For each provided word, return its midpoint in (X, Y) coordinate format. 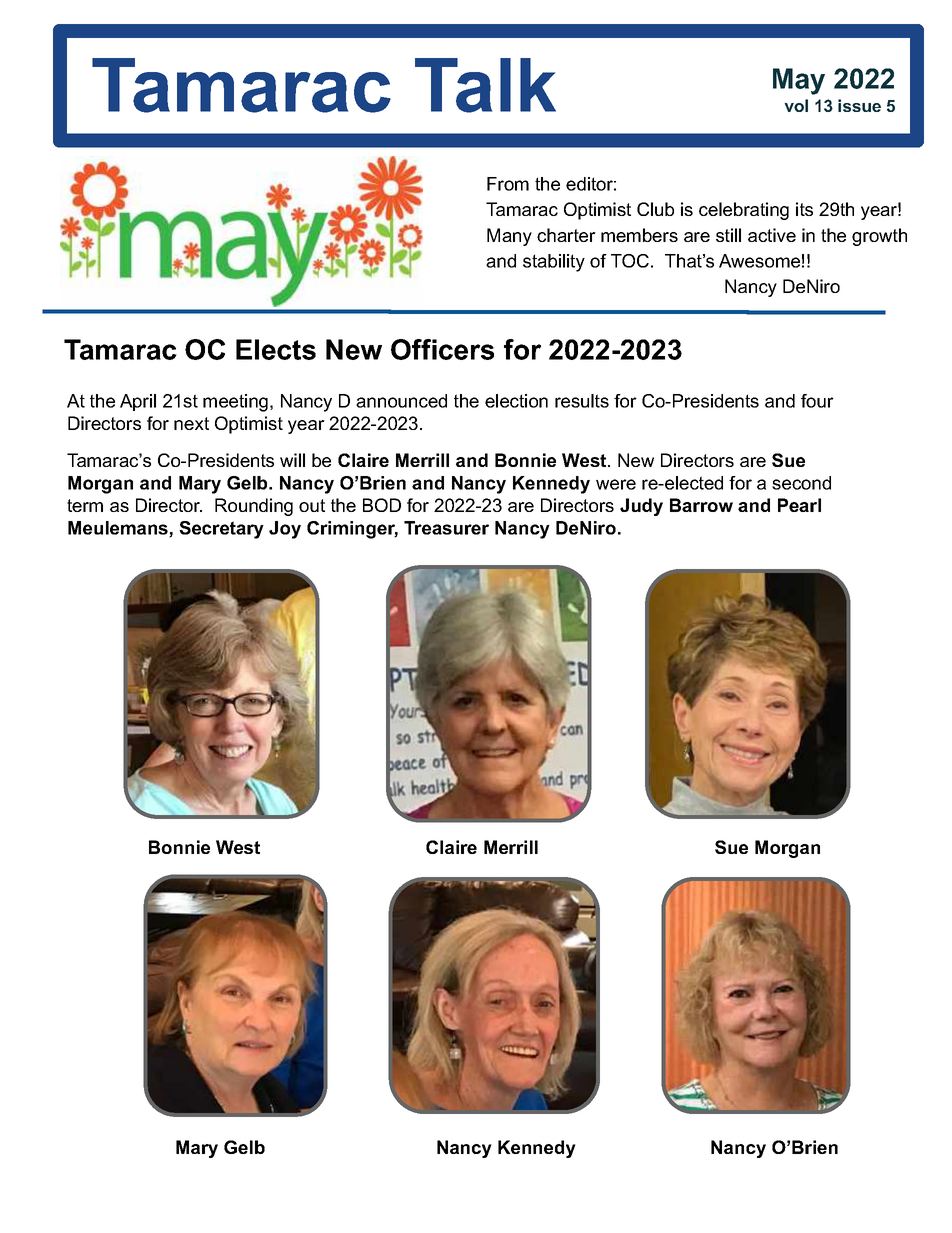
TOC (630, 261)
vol (796, 105)
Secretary (221, 530)
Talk (485, 85)
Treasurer (446, 528)
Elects (276, 349)
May (799, 81)
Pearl (799, 505)
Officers (442, 349)
